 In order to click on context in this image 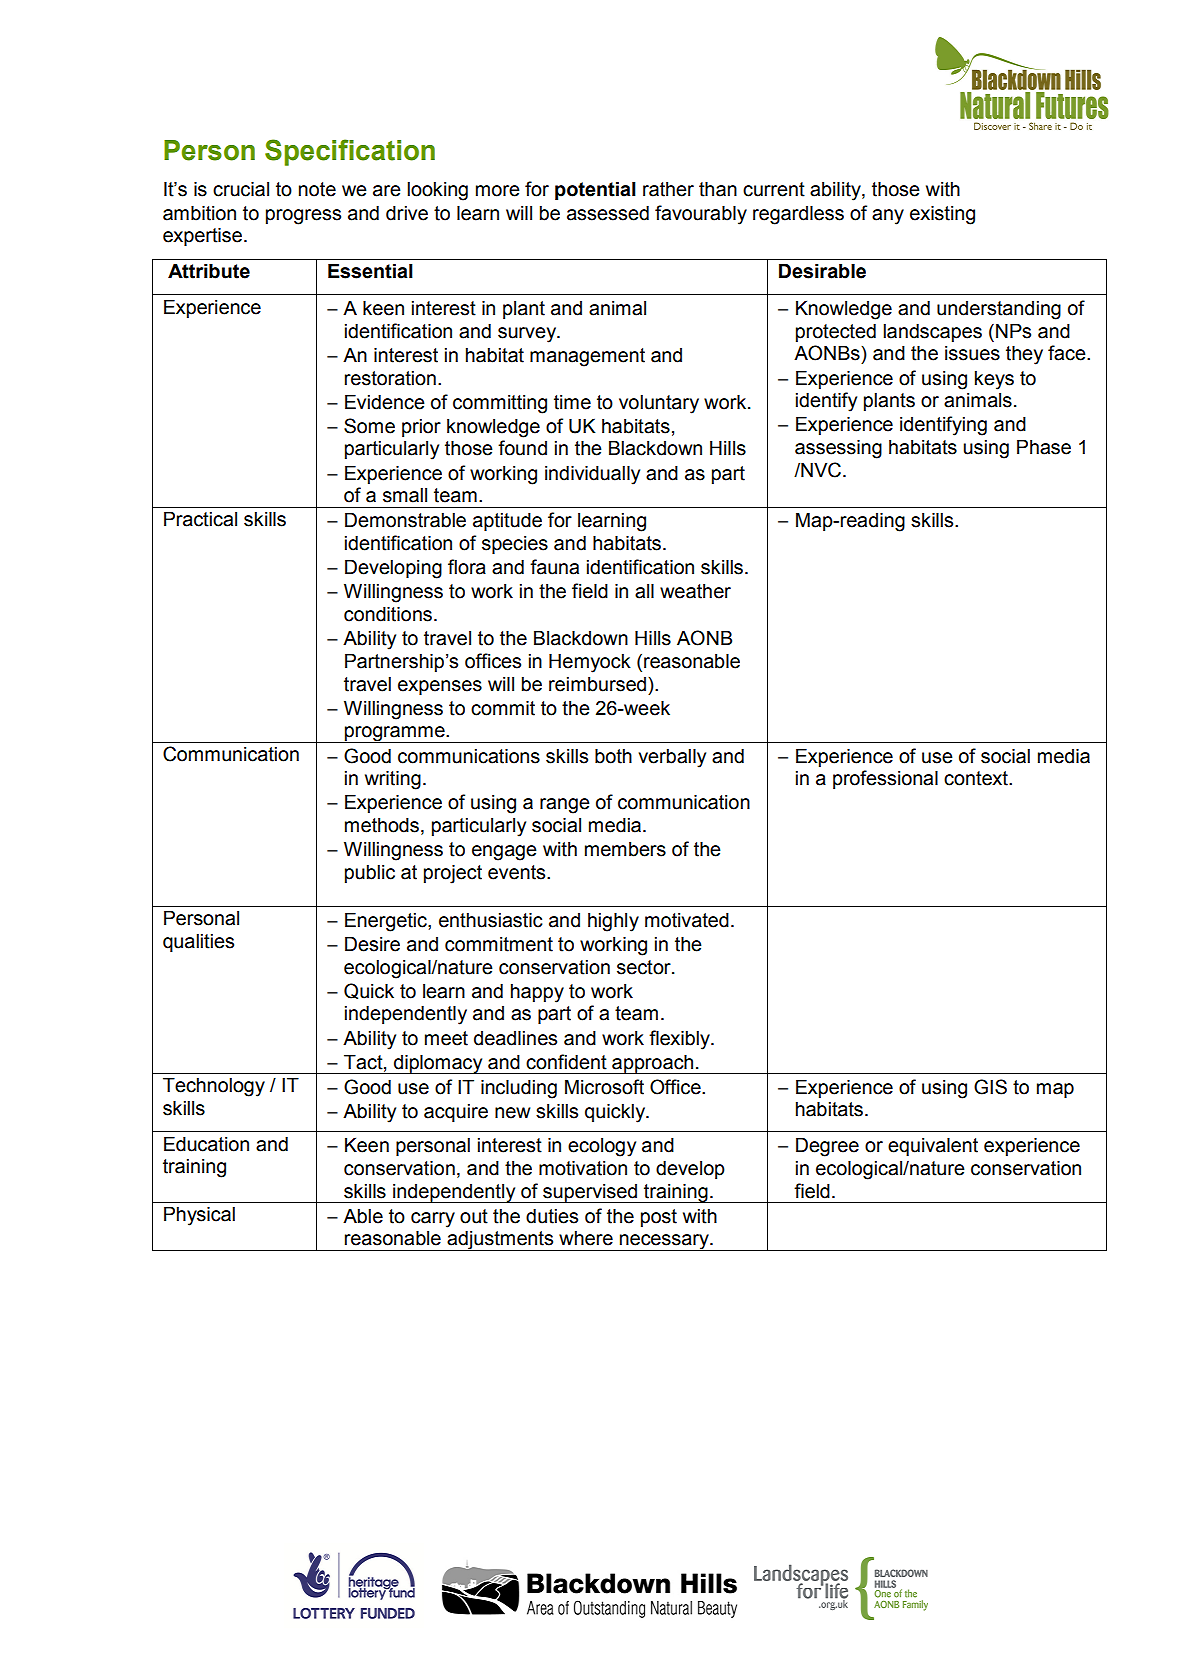, I will do `click(977, 778)`.
